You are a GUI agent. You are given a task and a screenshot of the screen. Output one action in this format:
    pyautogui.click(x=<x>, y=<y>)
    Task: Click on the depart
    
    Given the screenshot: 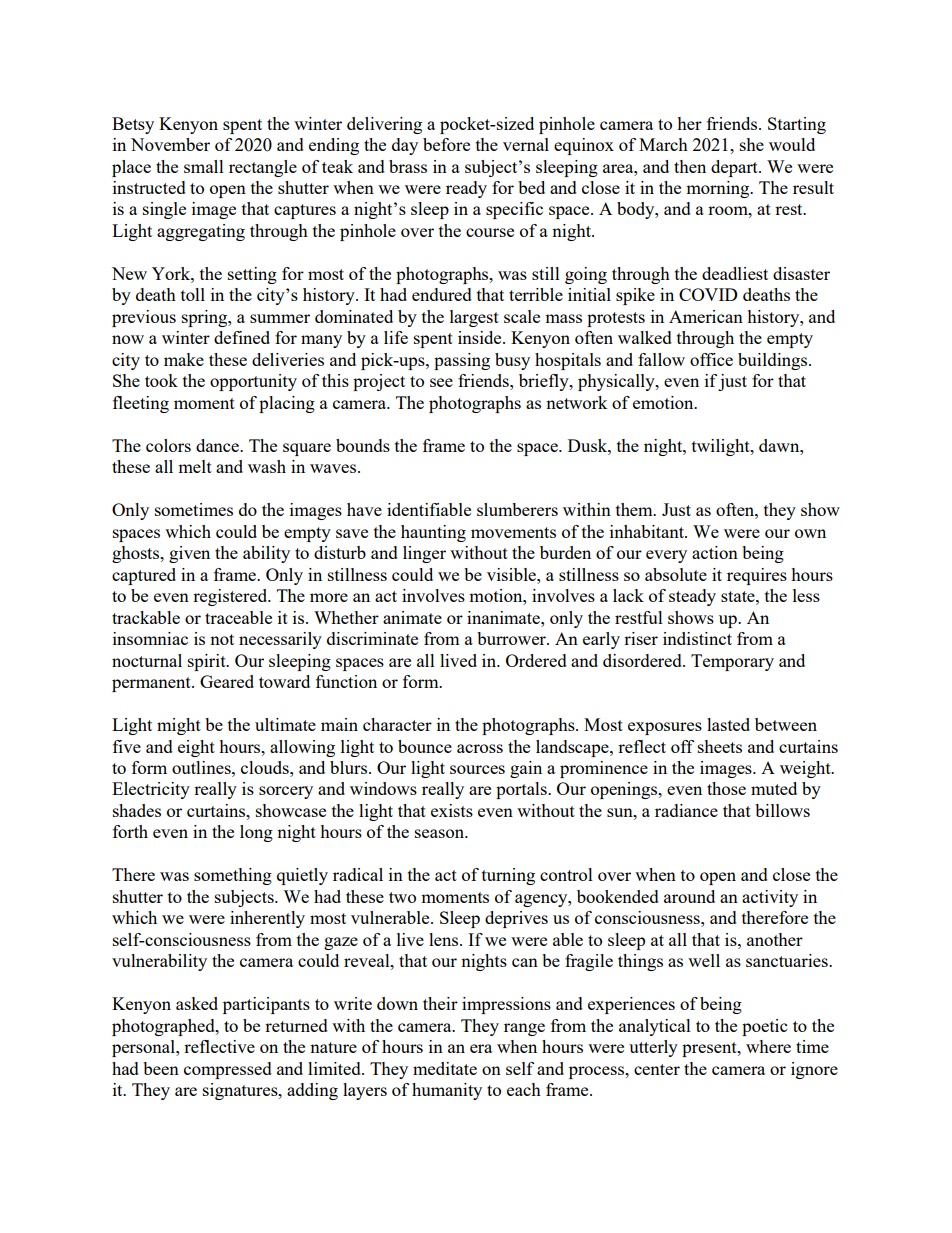 What is the action you would take?
    pyautogui.click(x=735, y=168)
